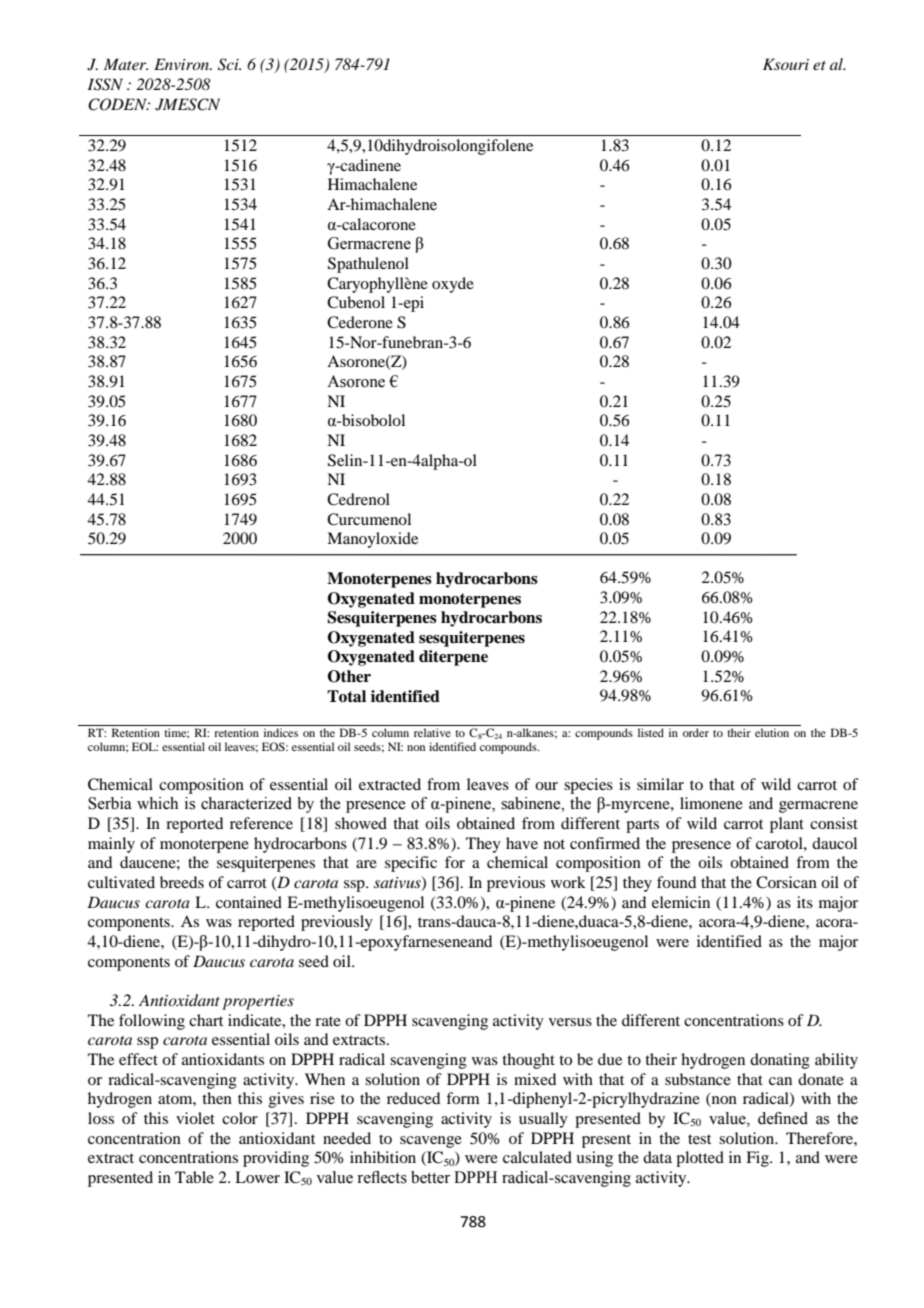 Image resolution: width=924 pixels, height=1308 pixels. Describe the element at coordinates (772, 732) in the screenshot. I see `elution` at that location.
